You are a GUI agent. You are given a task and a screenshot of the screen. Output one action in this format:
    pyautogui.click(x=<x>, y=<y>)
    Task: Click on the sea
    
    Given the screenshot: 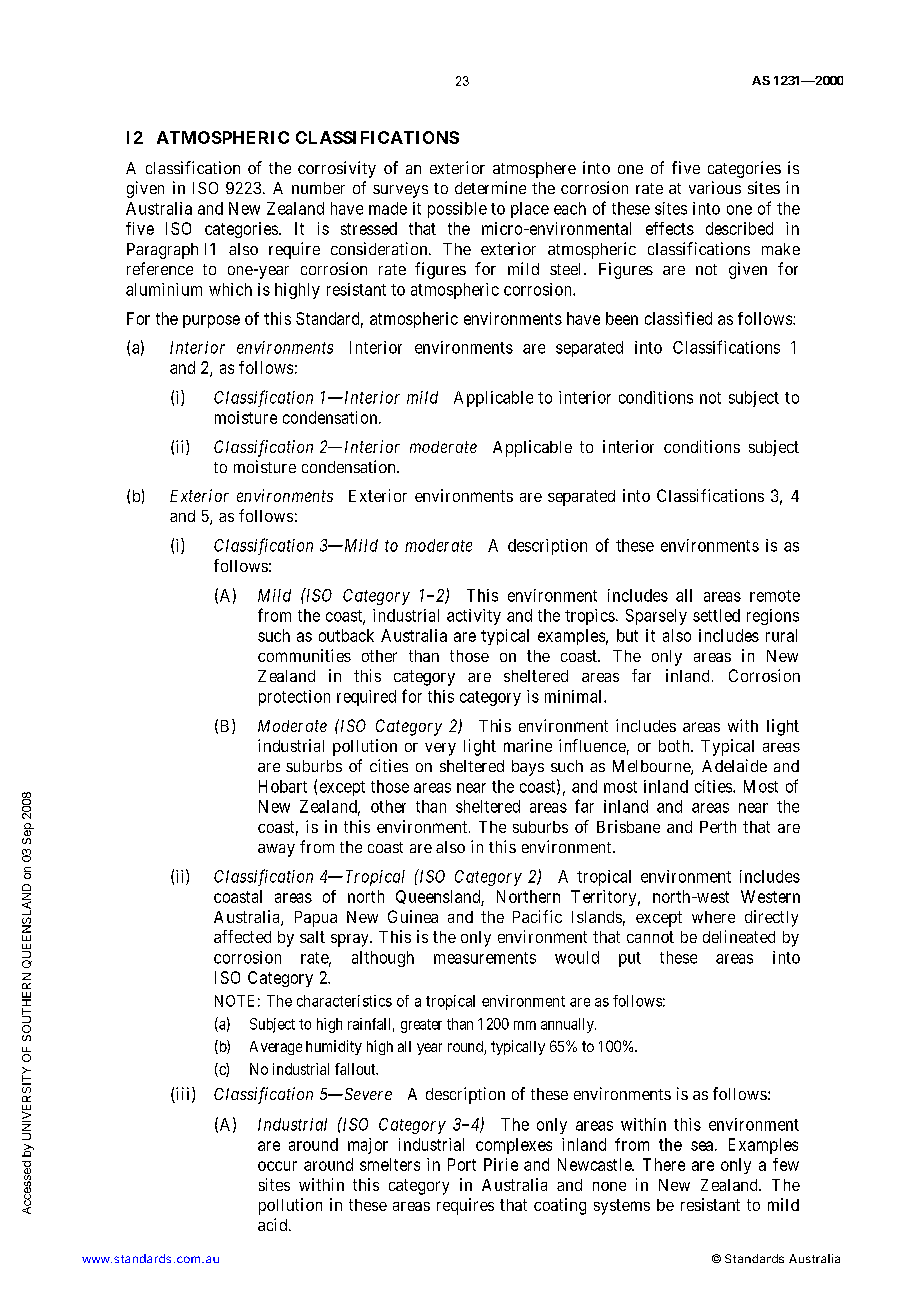 What is the action you would take?
    pyautogui.click(x=702, y=1146)
